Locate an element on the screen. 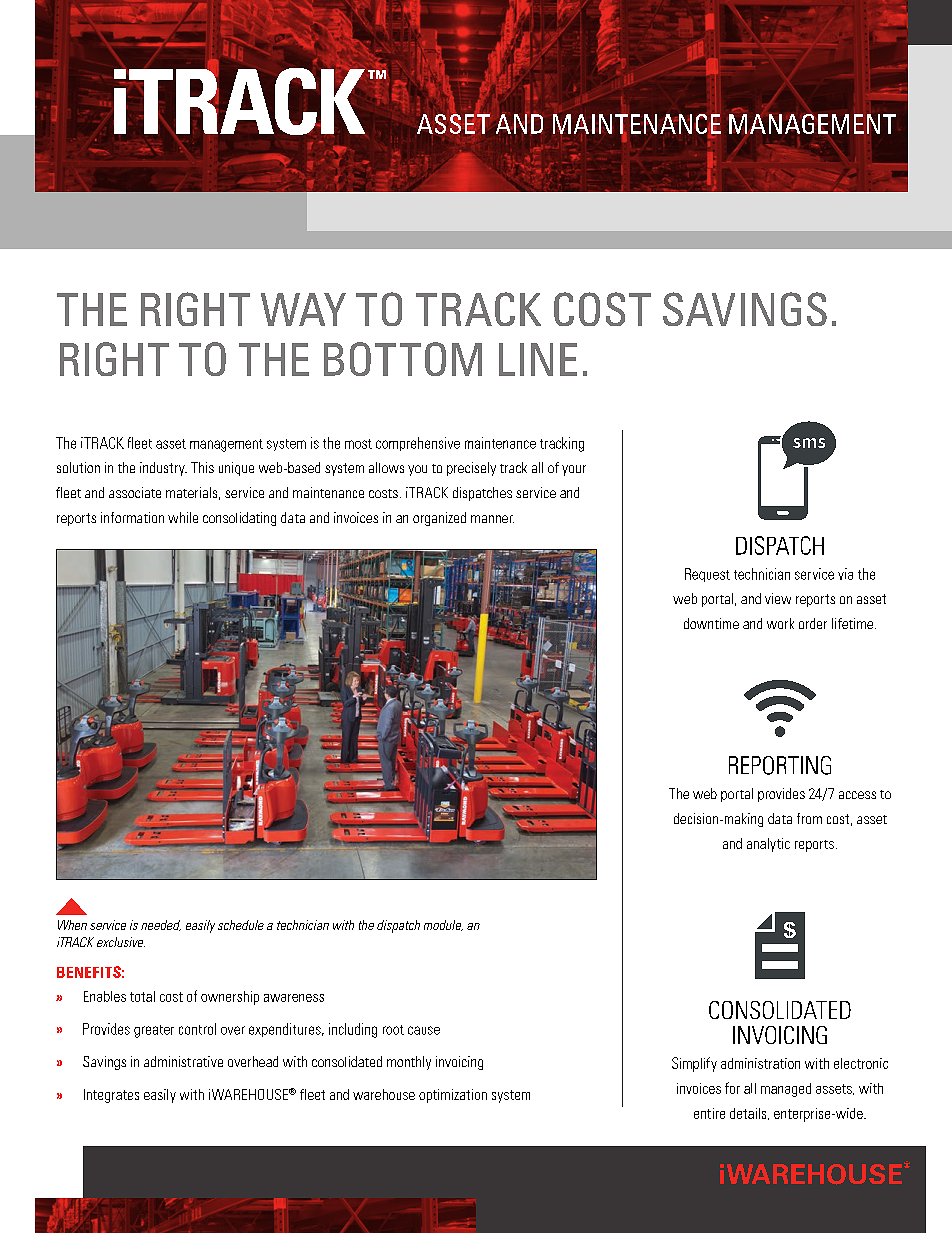 Image resolution: width=952 pixels, height=1233 pixels. LINE is located at coordinates (538, 359).
